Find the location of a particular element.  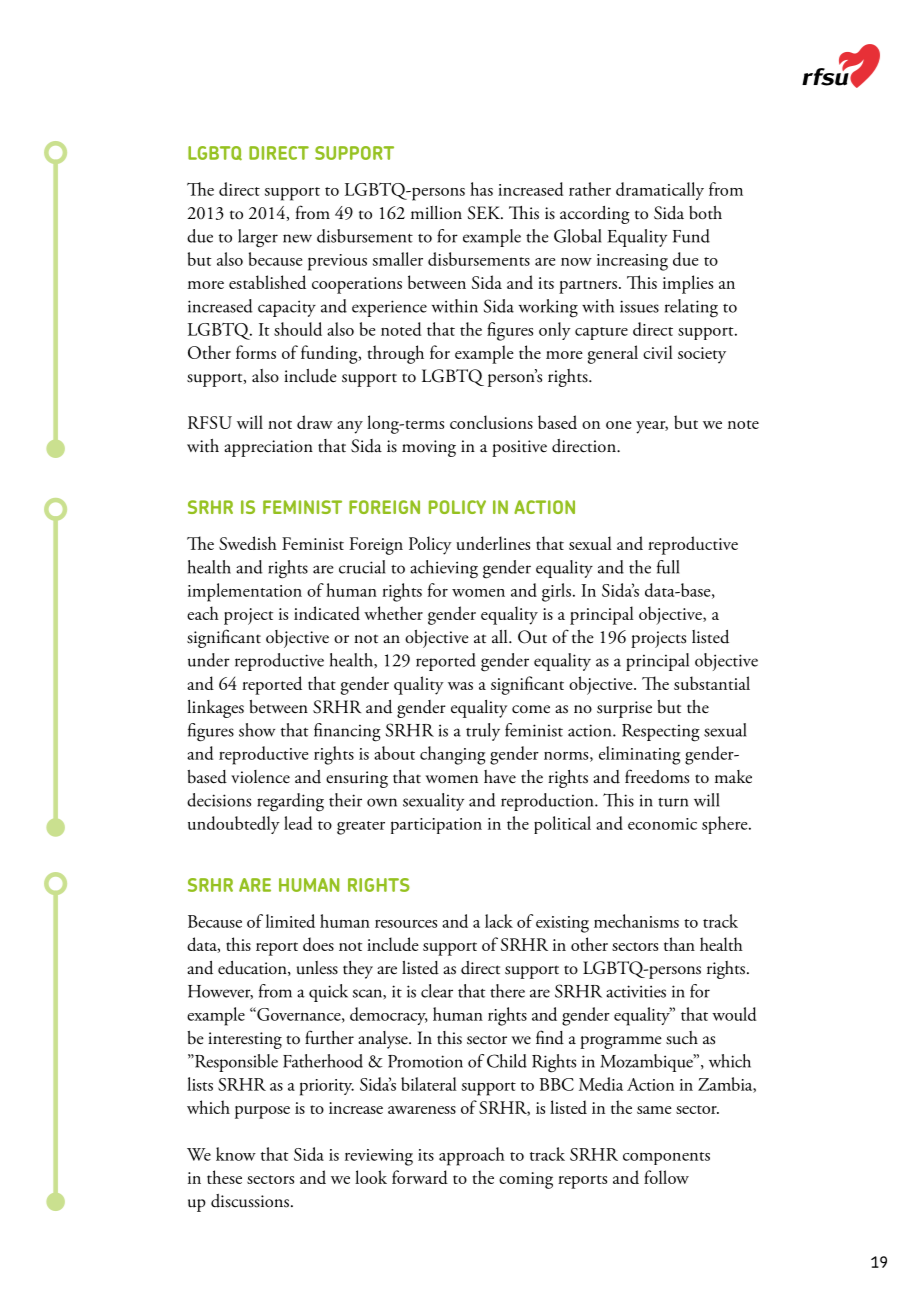

approach is located at coordinates (472, 1156).
